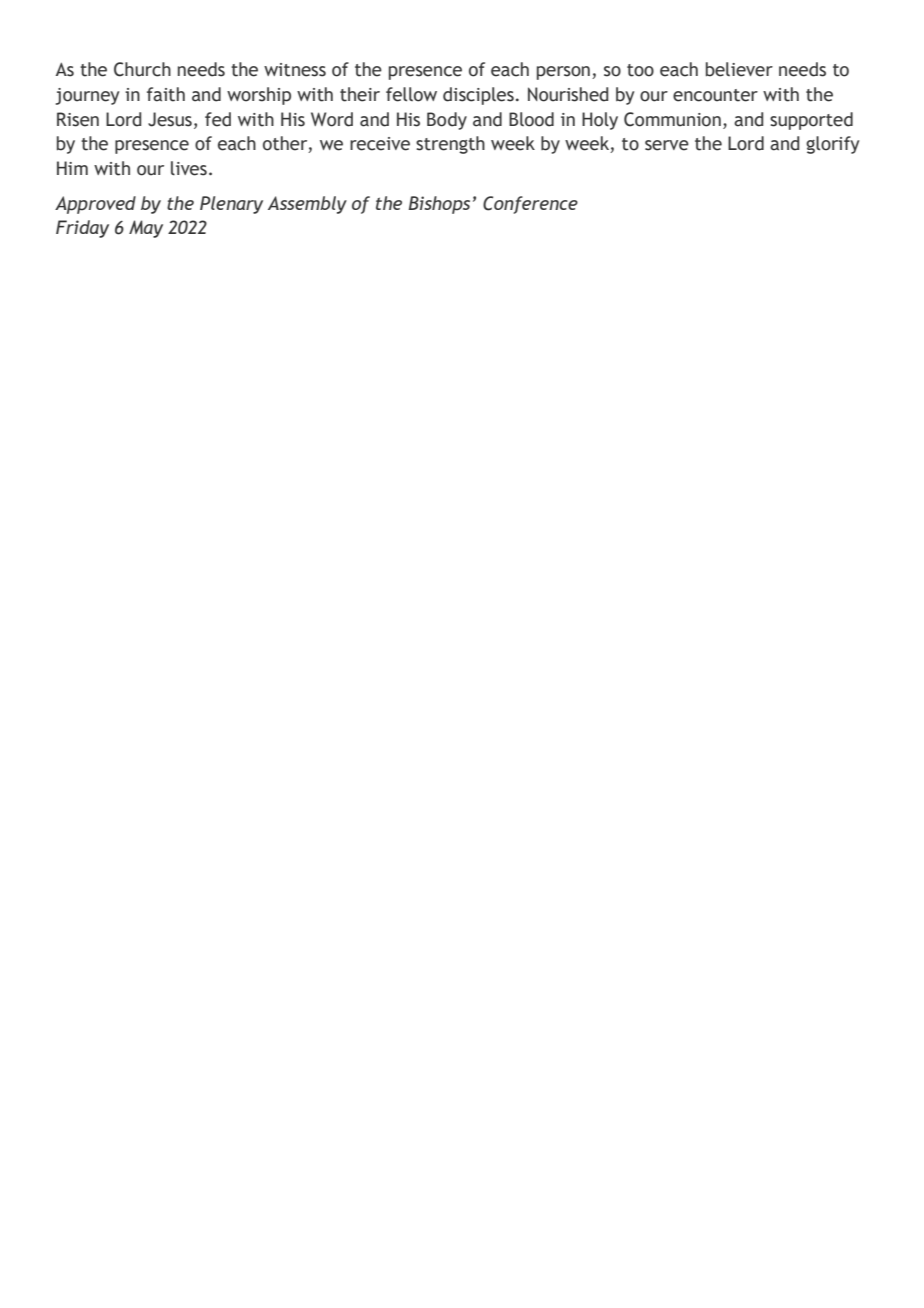 The height and width of the document is (1308, 924). What do you see at coordinates (447, 121) in the document?
I see `Body` at bounding box center [447, 121].
